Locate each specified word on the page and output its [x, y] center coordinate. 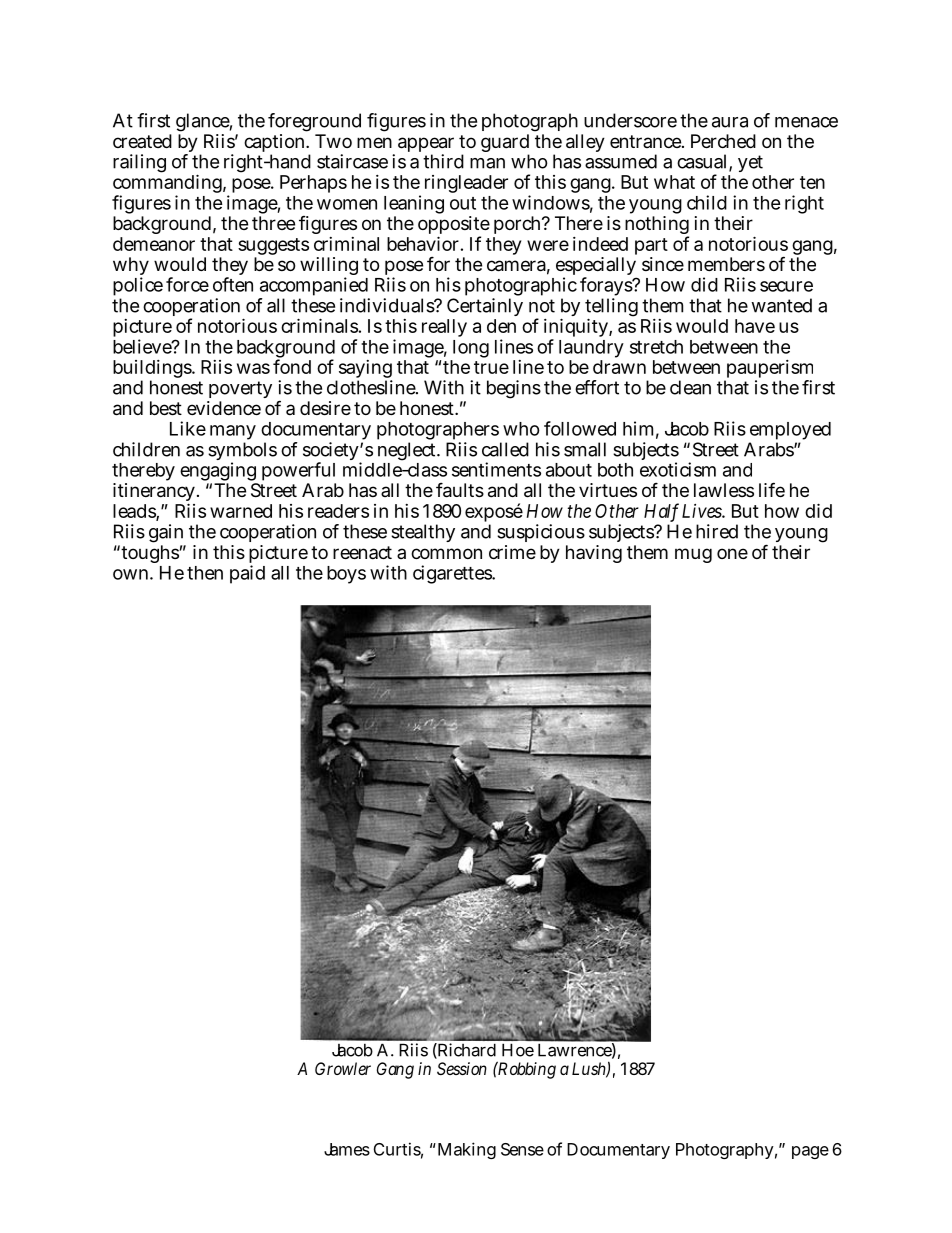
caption [276, 144]
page [810, 1152]
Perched [723, 141]
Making [465, 1150]
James [347, 1149]
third [443, 161]
